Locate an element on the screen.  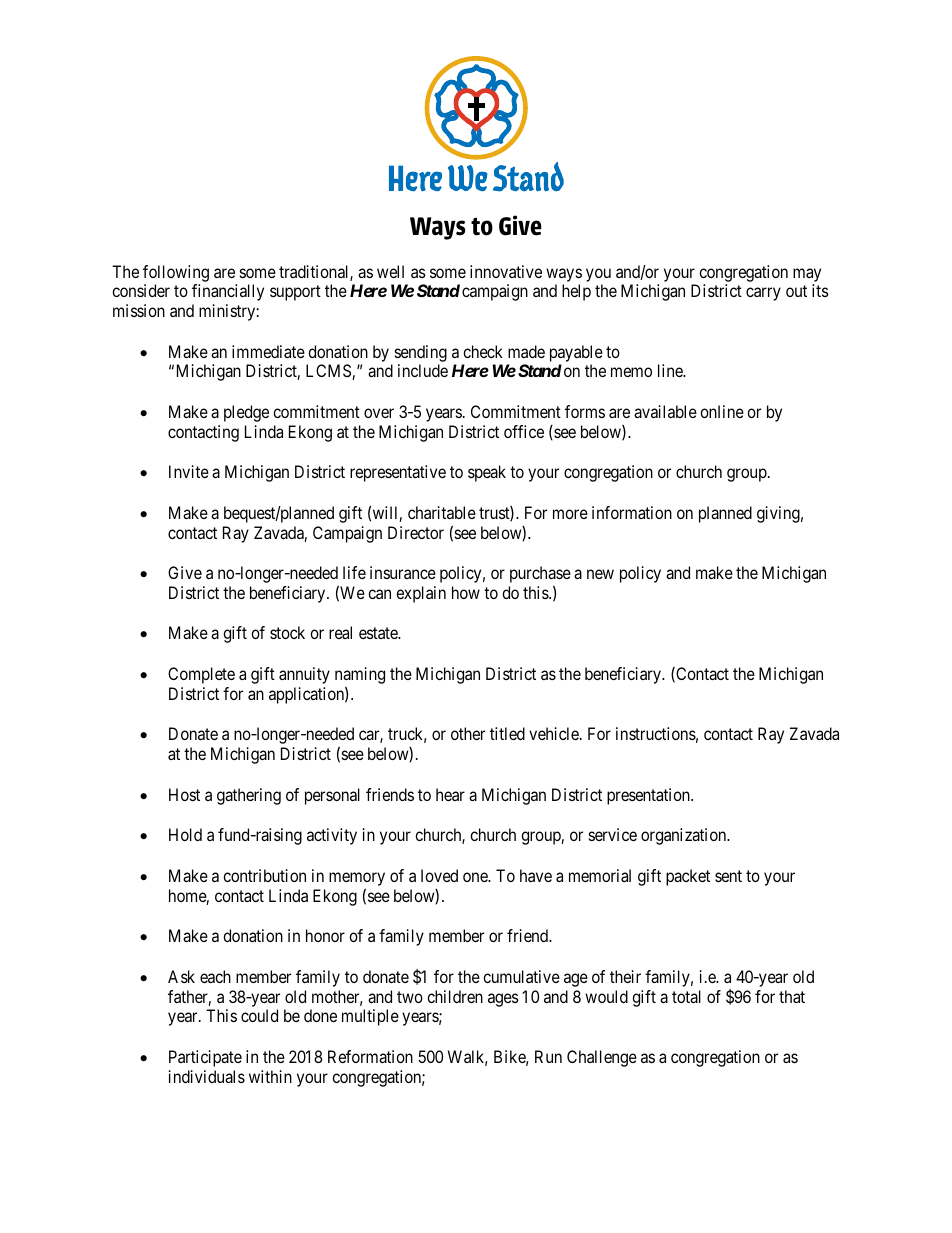
financially is located at coordinates (228, 292).
